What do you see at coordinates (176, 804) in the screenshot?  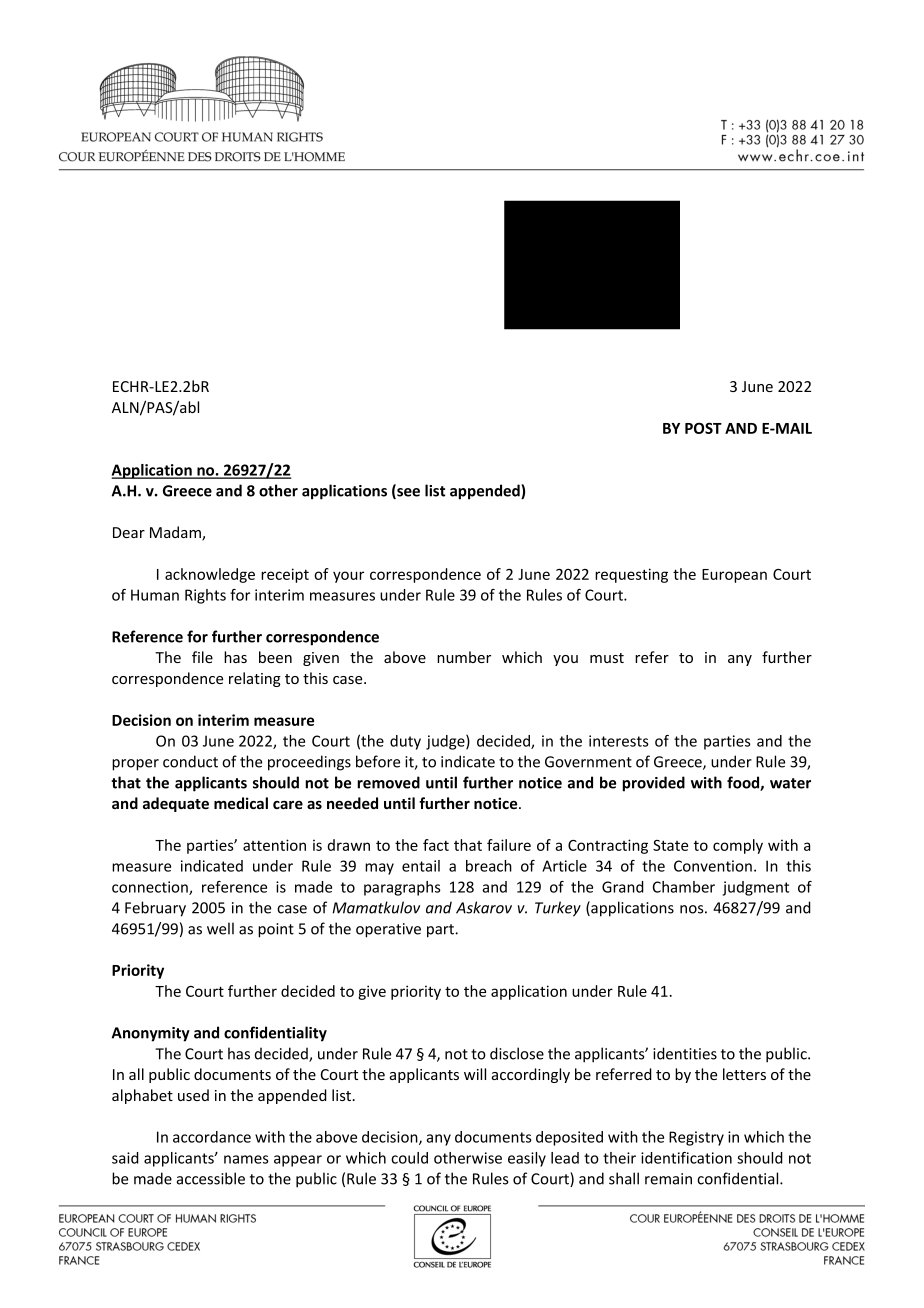 I see `adequate` at bounding box center [176, 804].
